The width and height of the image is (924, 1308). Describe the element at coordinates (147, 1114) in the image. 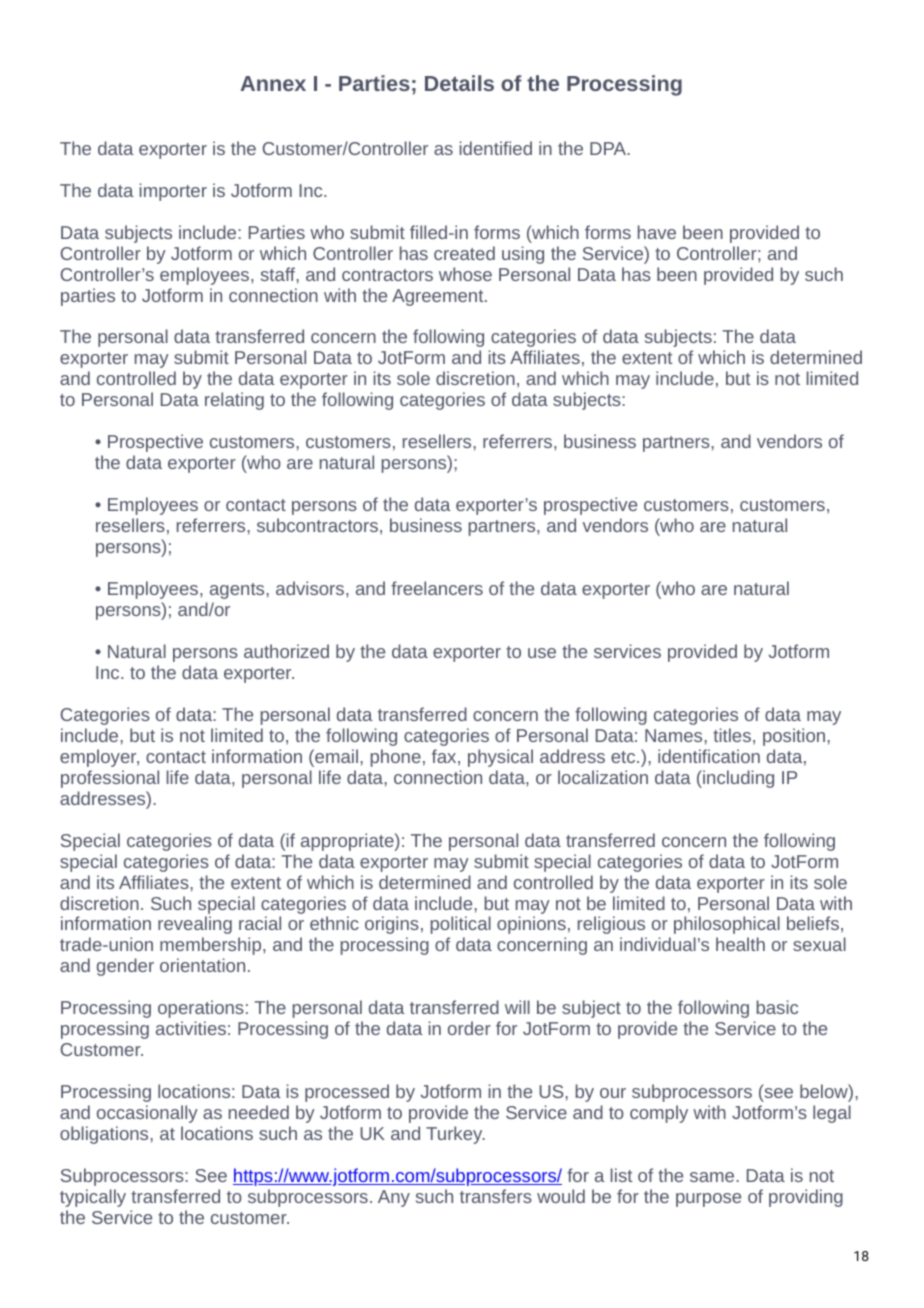

I see `occasionally` at that location.
